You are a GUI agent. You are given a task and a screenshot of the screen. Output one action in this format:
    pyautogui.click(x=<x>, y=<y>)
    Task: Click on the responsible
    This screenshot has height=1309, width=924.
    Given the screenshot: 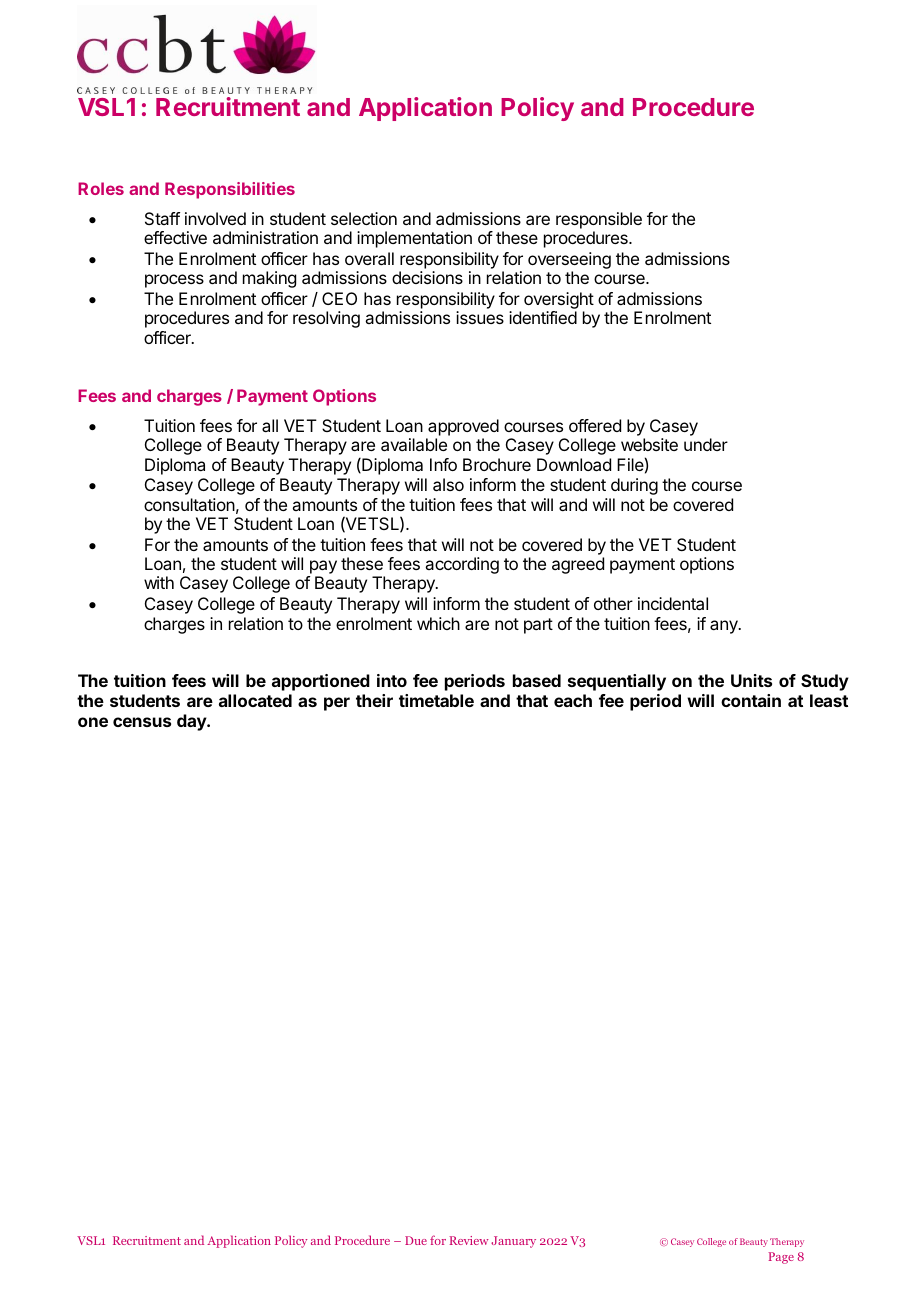 What is the action you would take?
    pyautogui.click(x=599, y=220)
